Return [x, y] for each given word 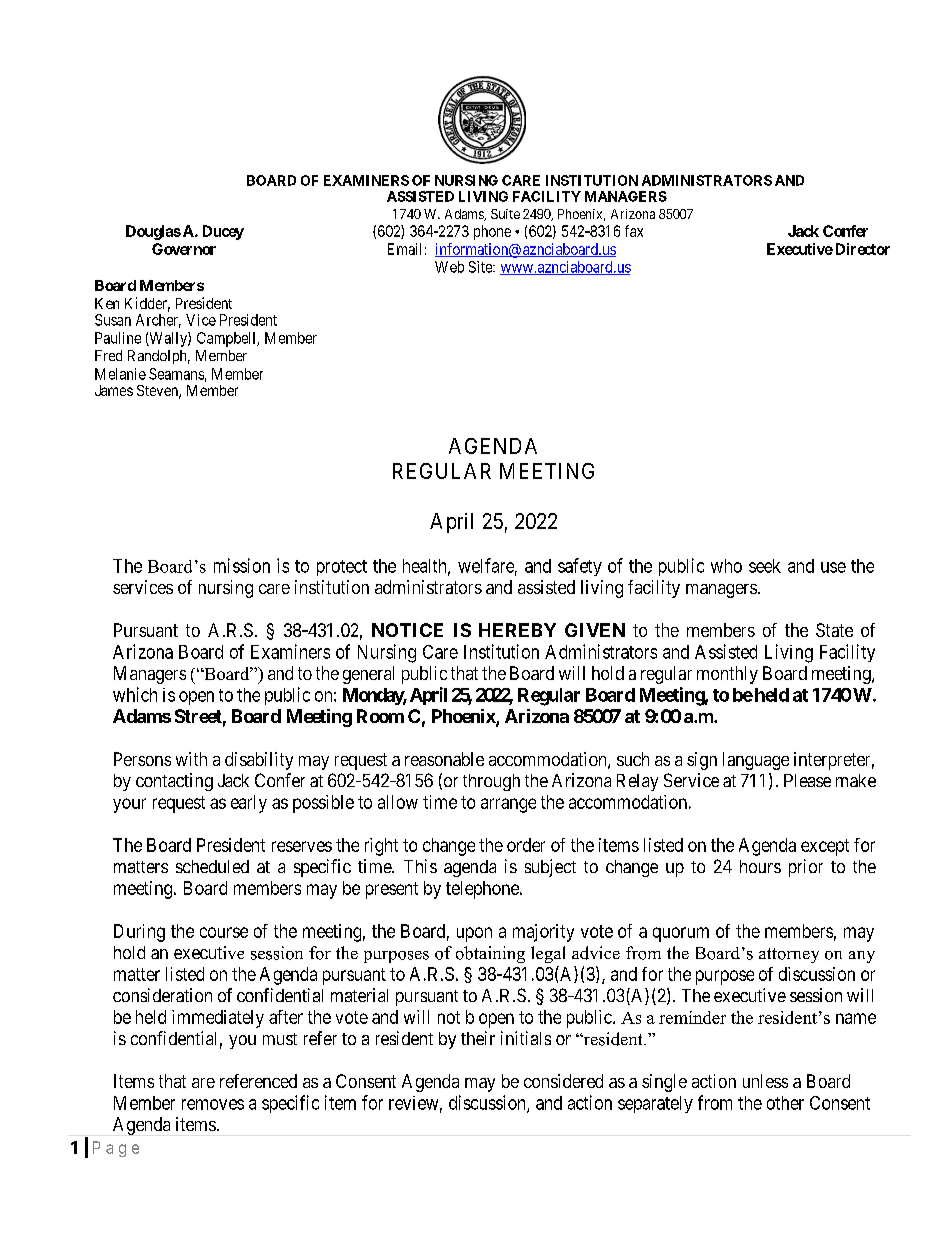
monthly [727, 675]
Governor [184, 249]
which [135, 694]
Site [481, 267]
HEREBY [517, 630]
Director [861, 249]
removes [213, 1104]
